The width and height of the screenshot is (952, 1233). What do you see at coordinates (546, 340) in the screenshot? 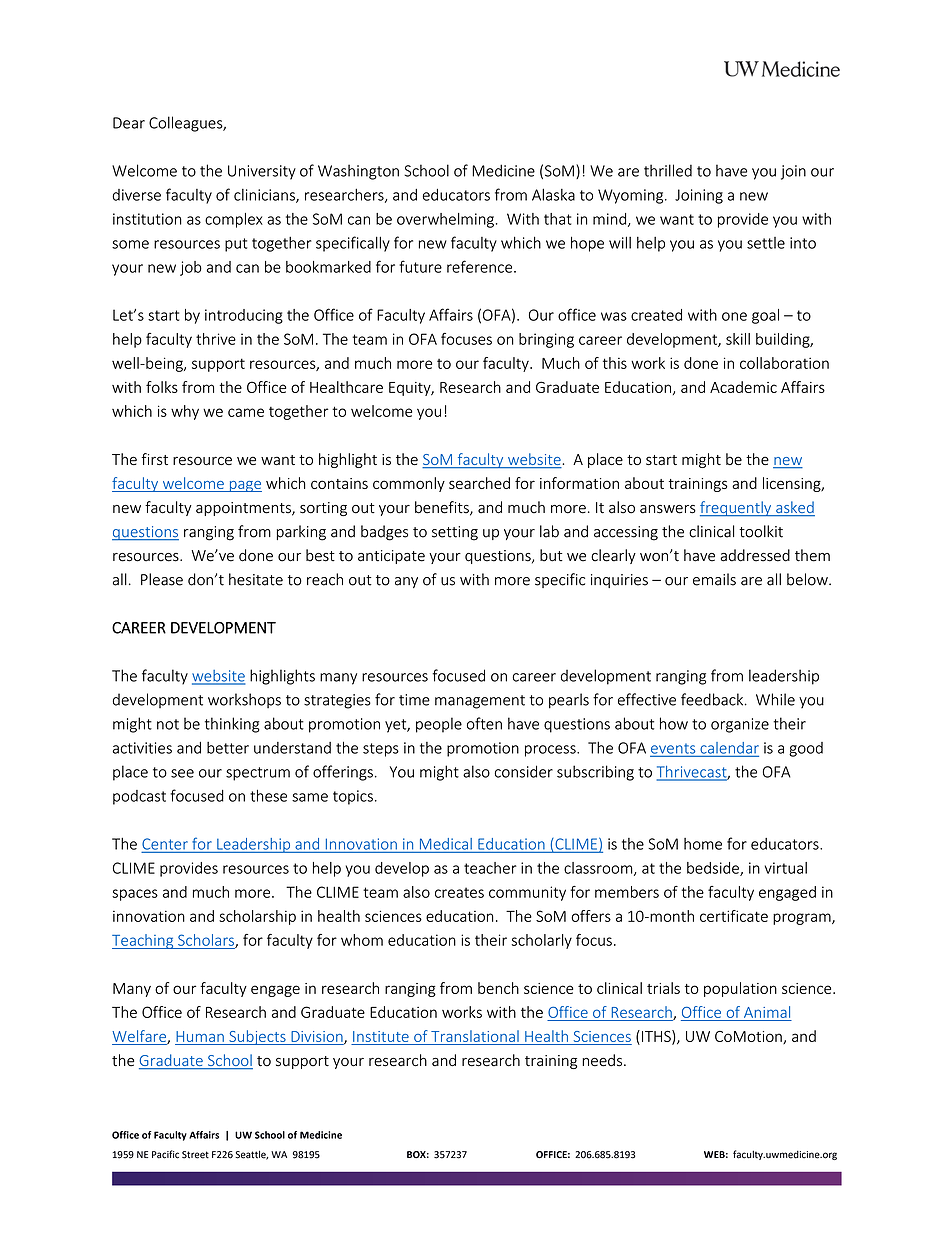
I see `bringing` at bounding box center [546, 340].
